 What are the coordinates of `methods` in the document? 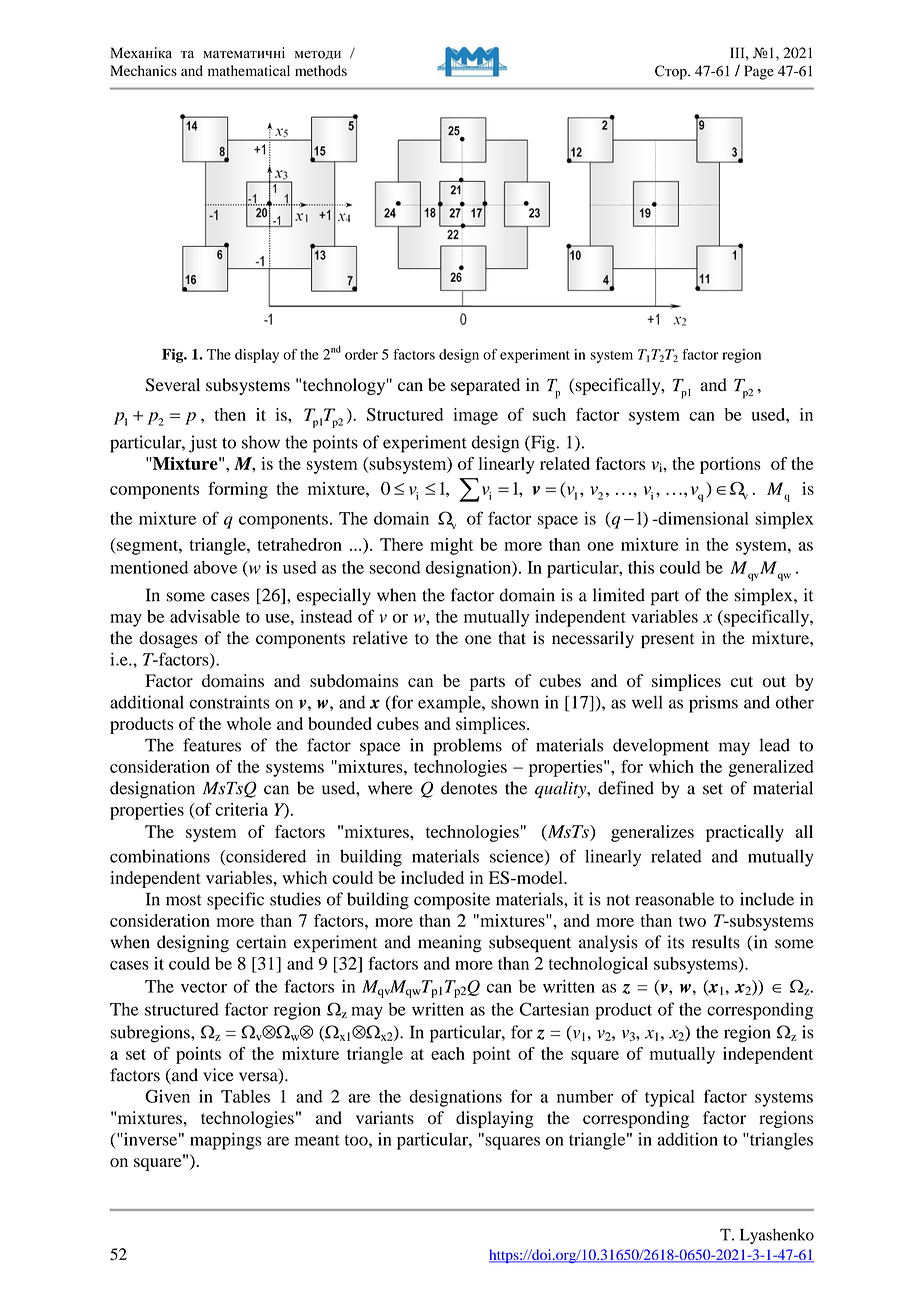 It's located at (321, 70).
